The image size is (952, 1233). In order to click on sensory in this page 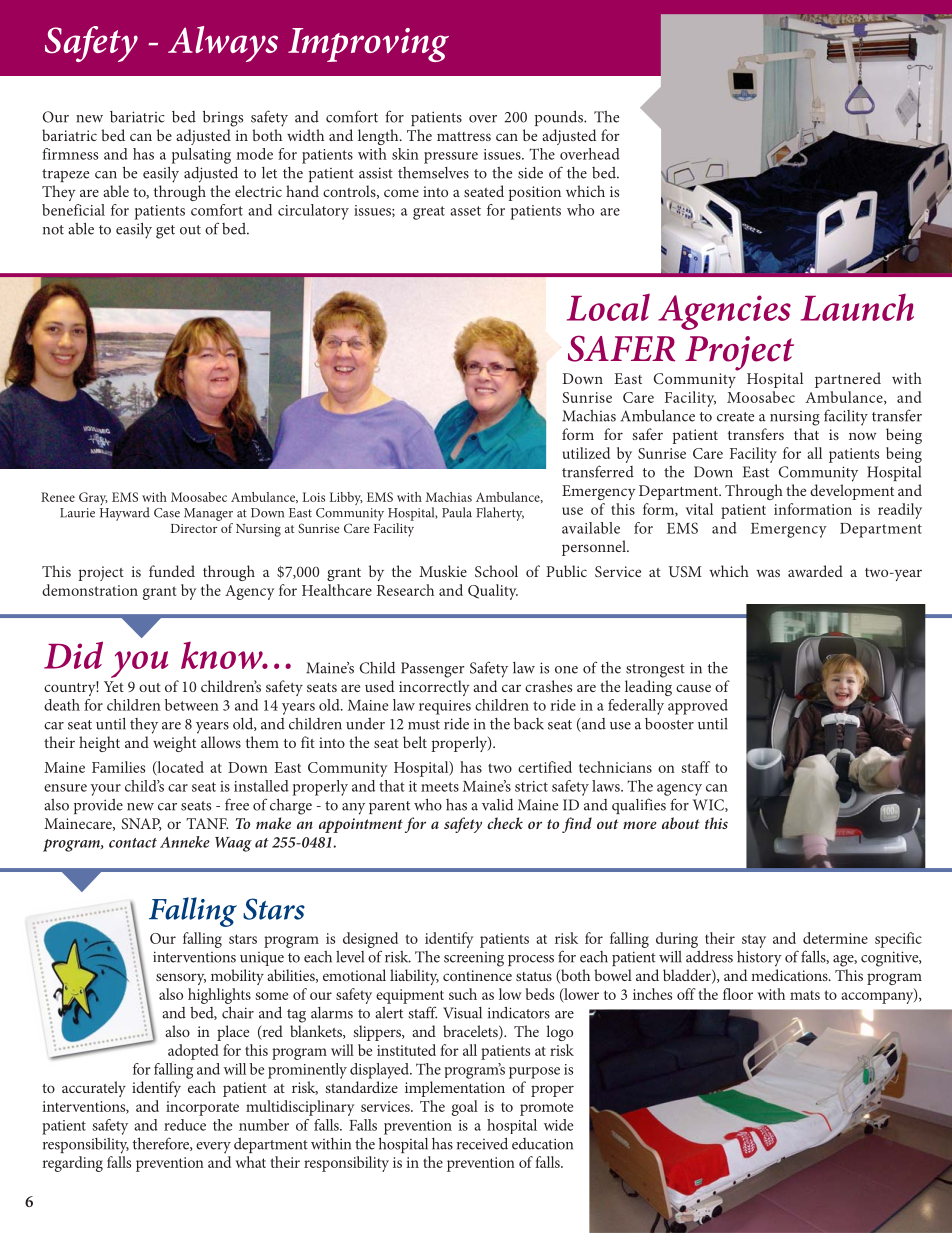, I will do `click(181, 979)`.
